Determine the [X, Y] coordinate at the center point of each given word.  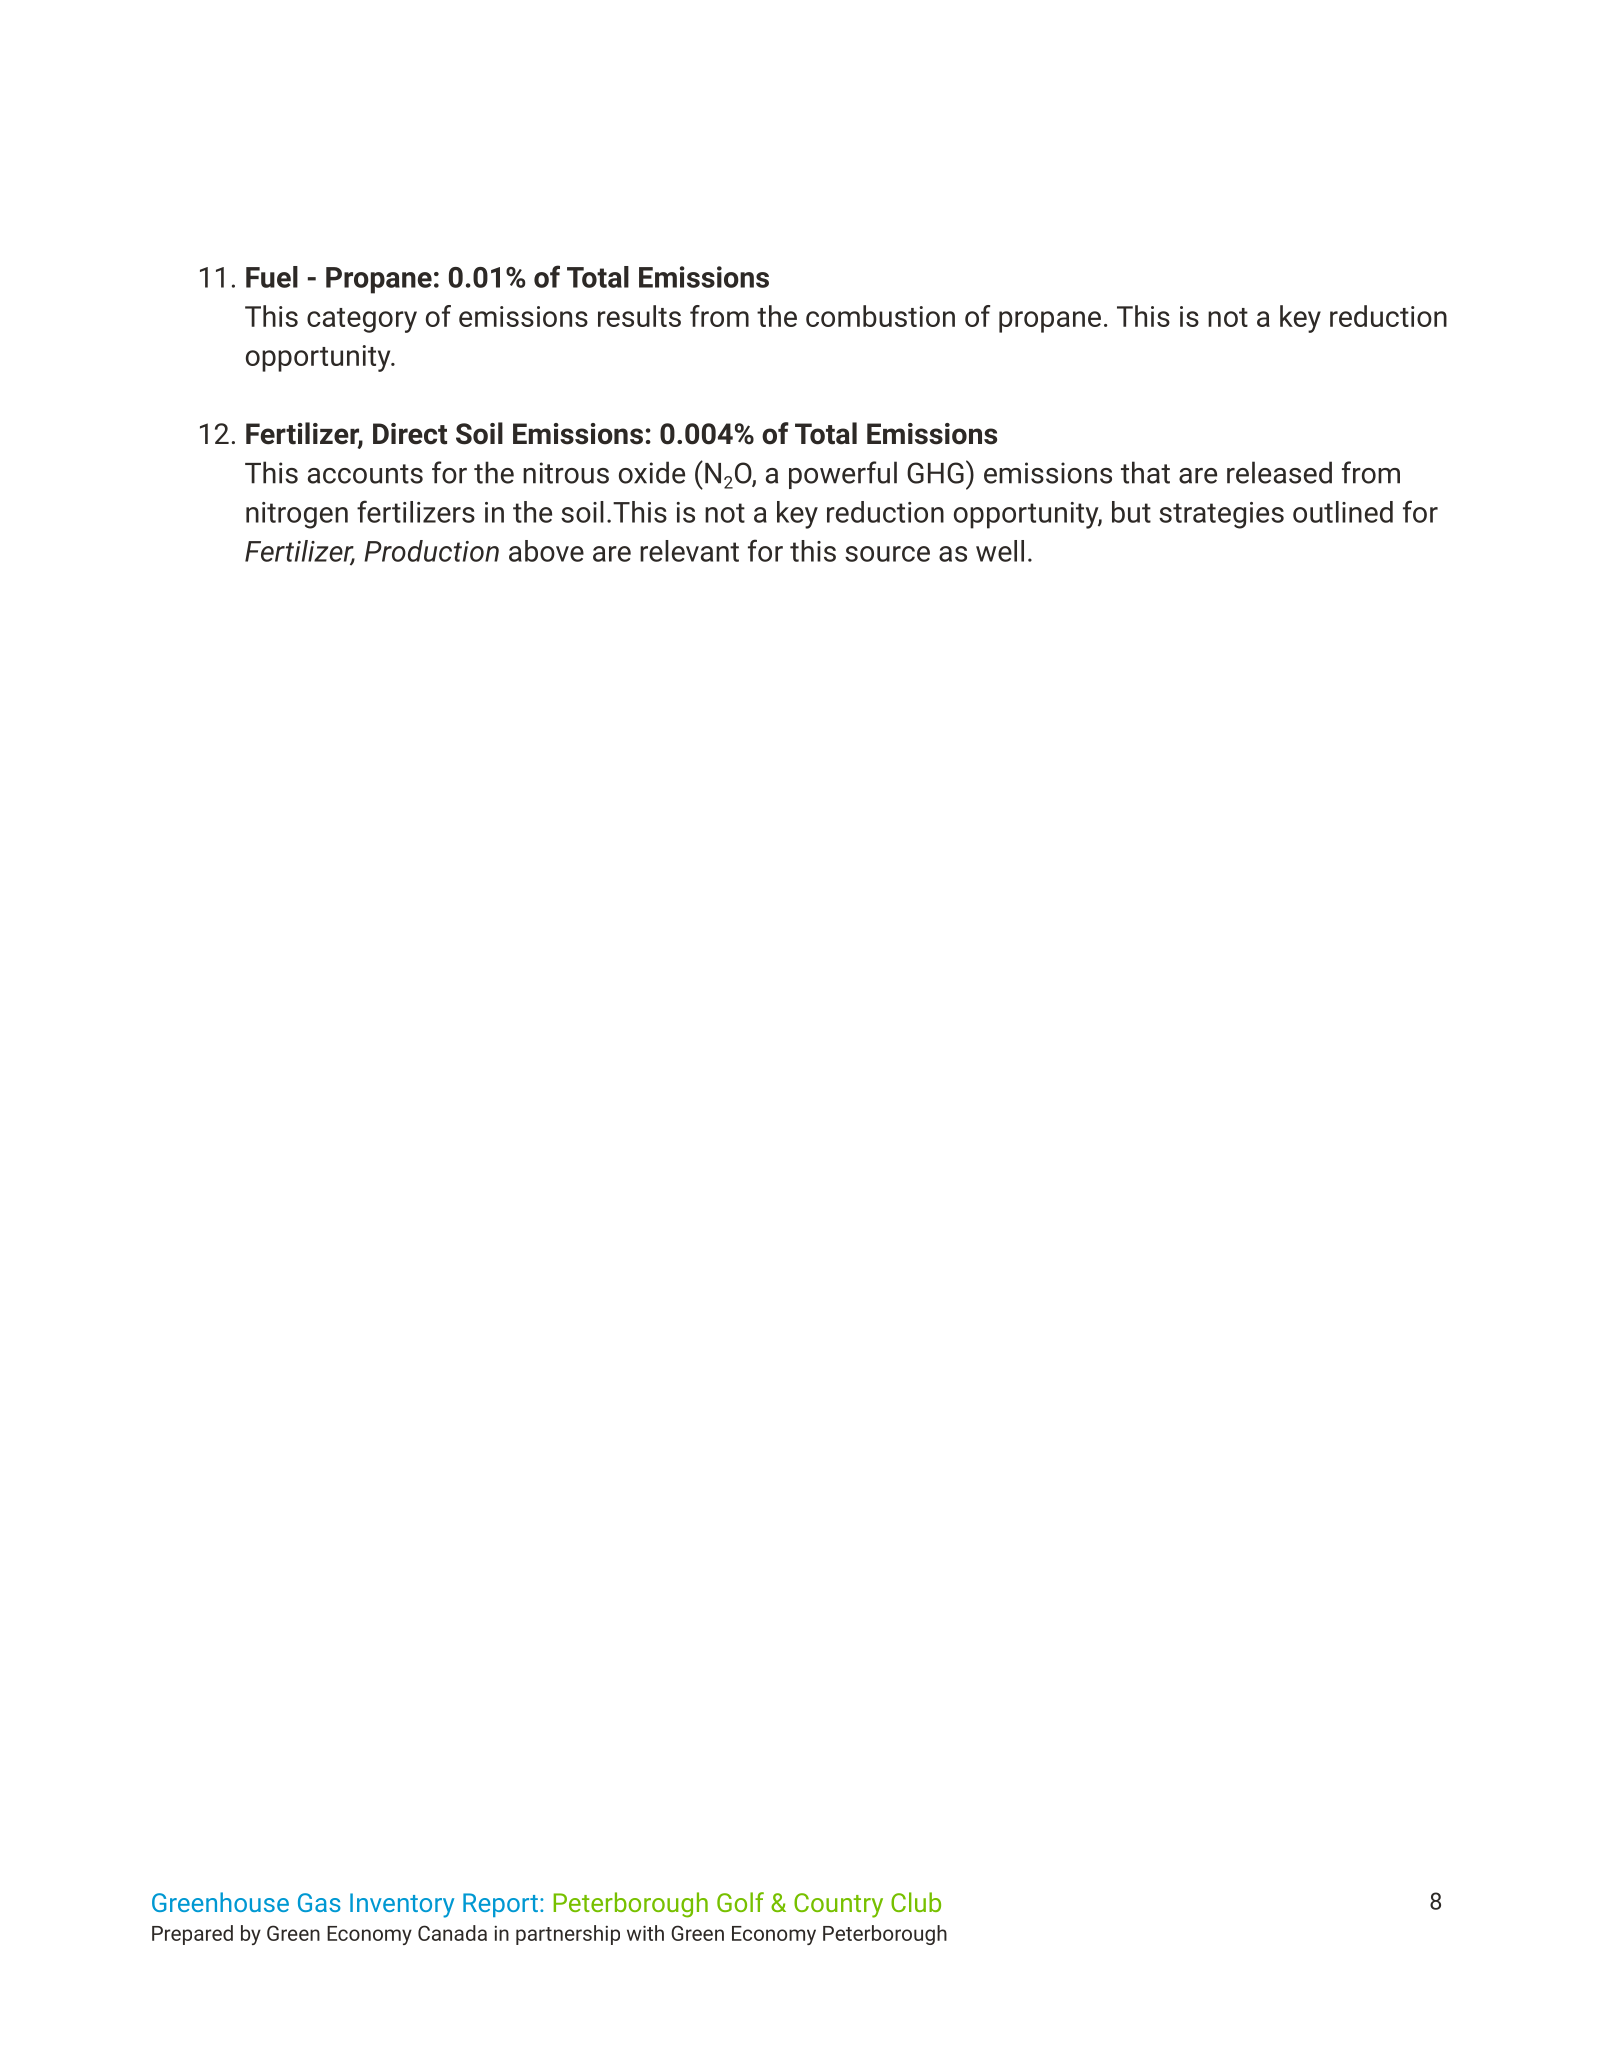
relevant [689, 551]
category [362, 320]
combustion [880, 316]
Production [431, 551]
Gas [319, 1902]
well [1000, 551]
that [1145, 472]
